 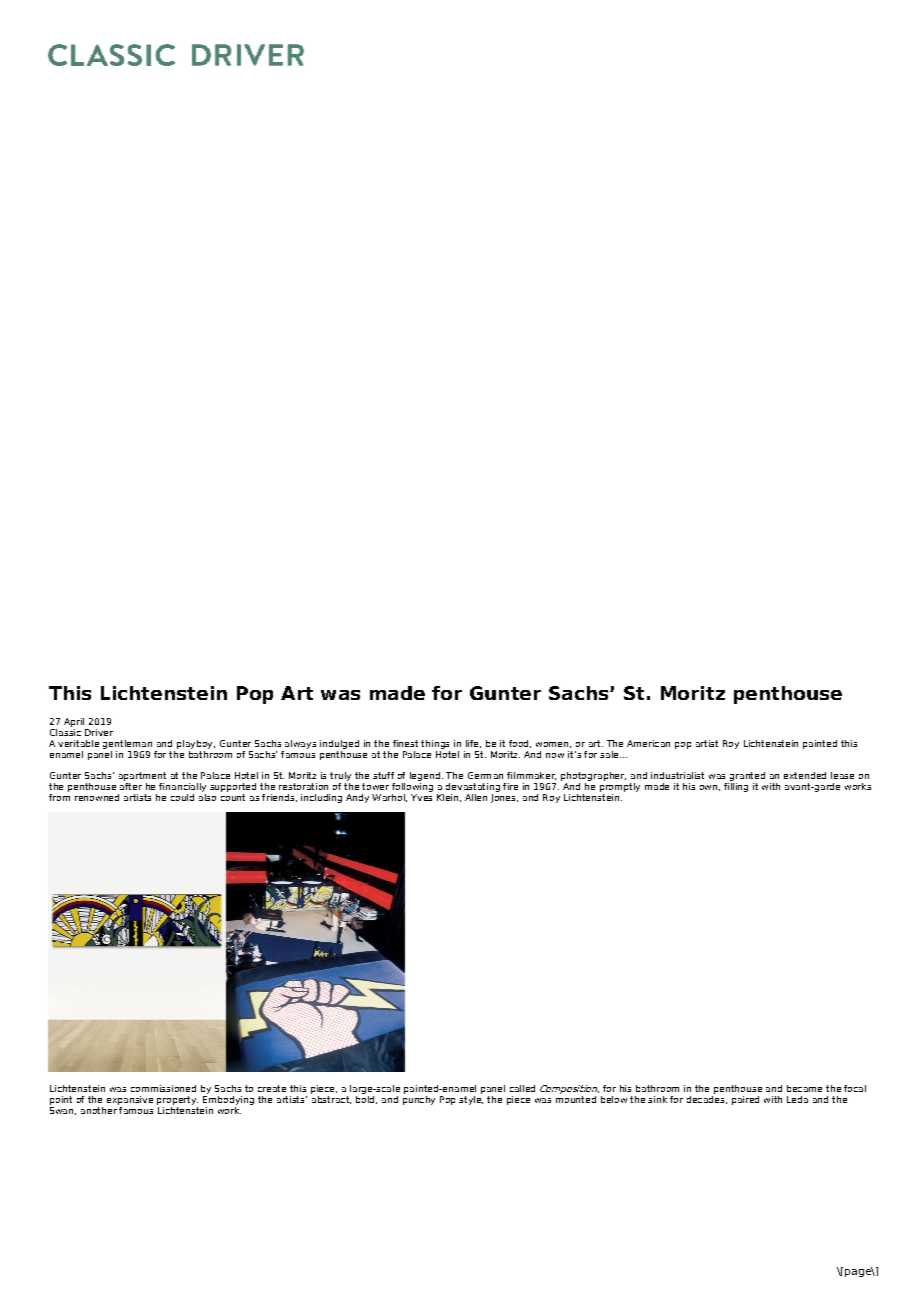 What do you see at coordinates (177, 1102) in the screenshot?
I see `property` at bounding box center [177, 1102].
